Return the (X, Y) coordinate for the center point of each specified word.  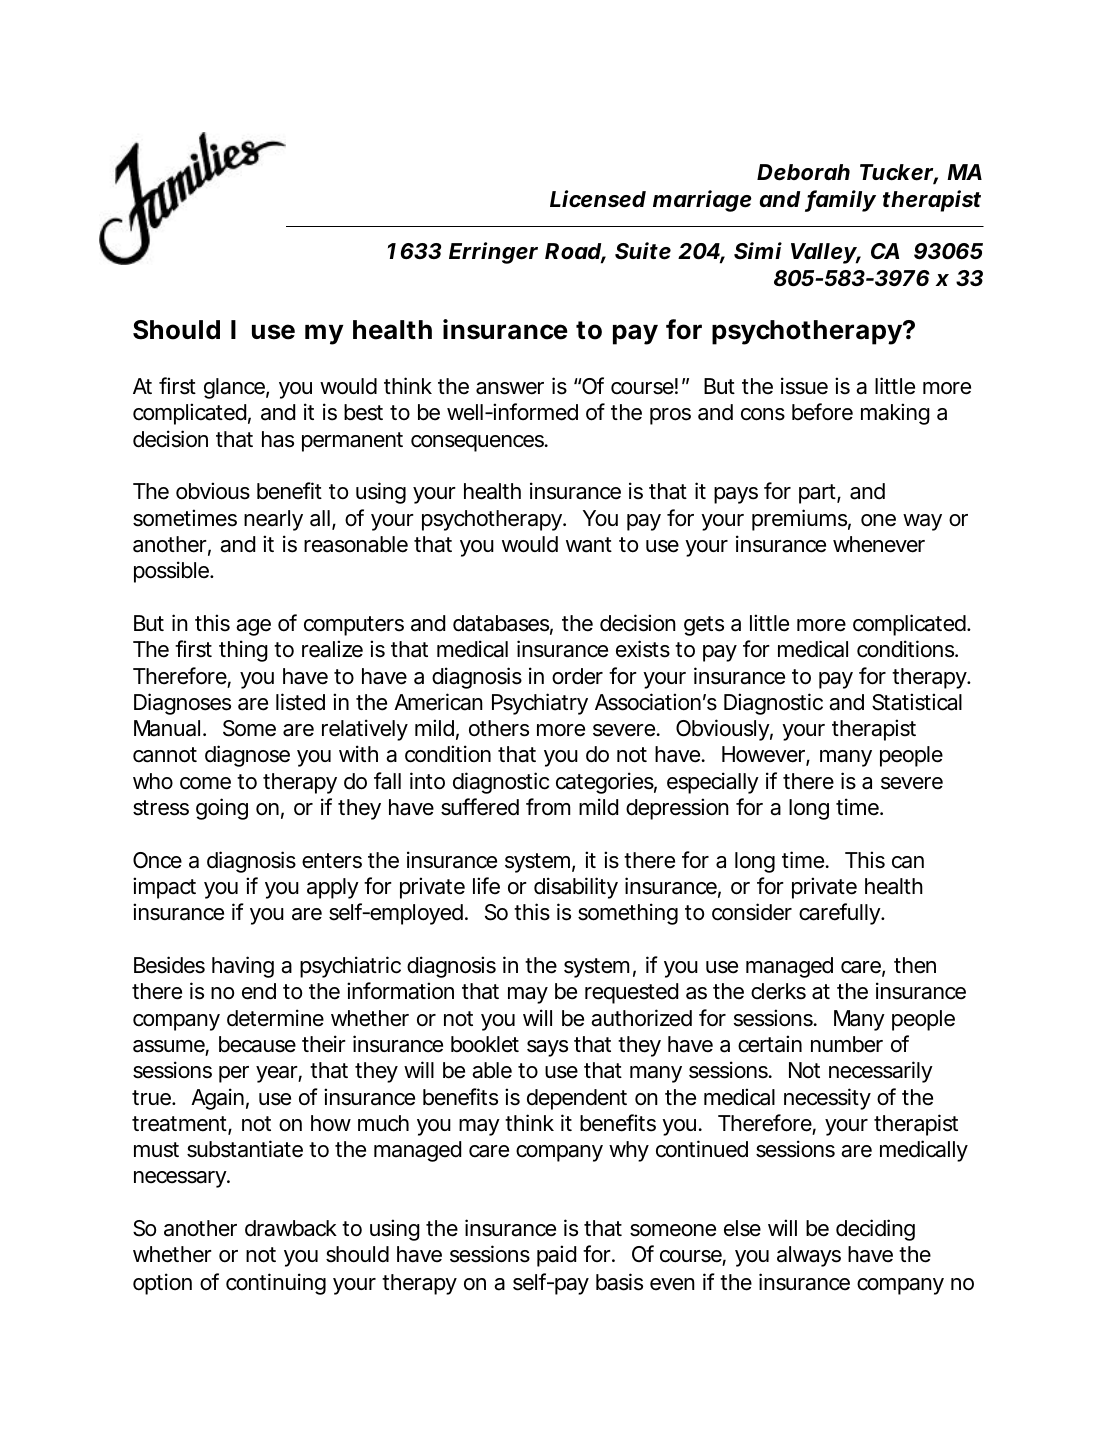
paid (556, 1256)
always (809, 1256)
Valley (823, 253)
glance (234, 388)
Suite (643, 251)
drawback (291, 1228)
